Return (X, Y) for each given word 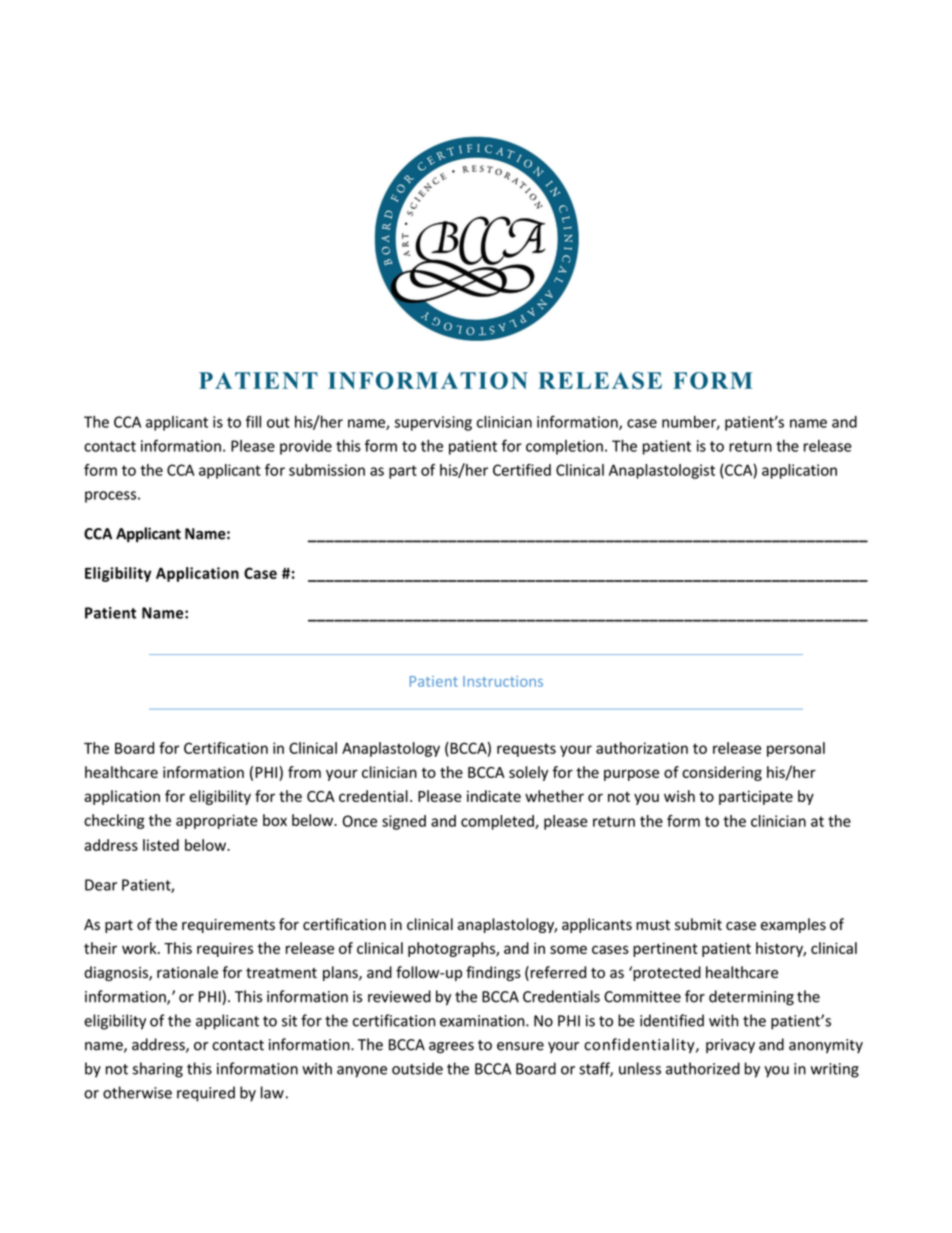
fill (253, 421)
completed (498, 822)
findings (493, 973)
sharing (158, 1070)
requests (526, 750)
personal (796, 749)
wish (679, 796)
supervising (433, 423)
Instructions (503, 681)
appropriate (217, 821)
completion (564, 447)
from (304, 772)
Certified (522, 470)
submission (327, 470)
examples (793, 925)
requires (225, 949)
